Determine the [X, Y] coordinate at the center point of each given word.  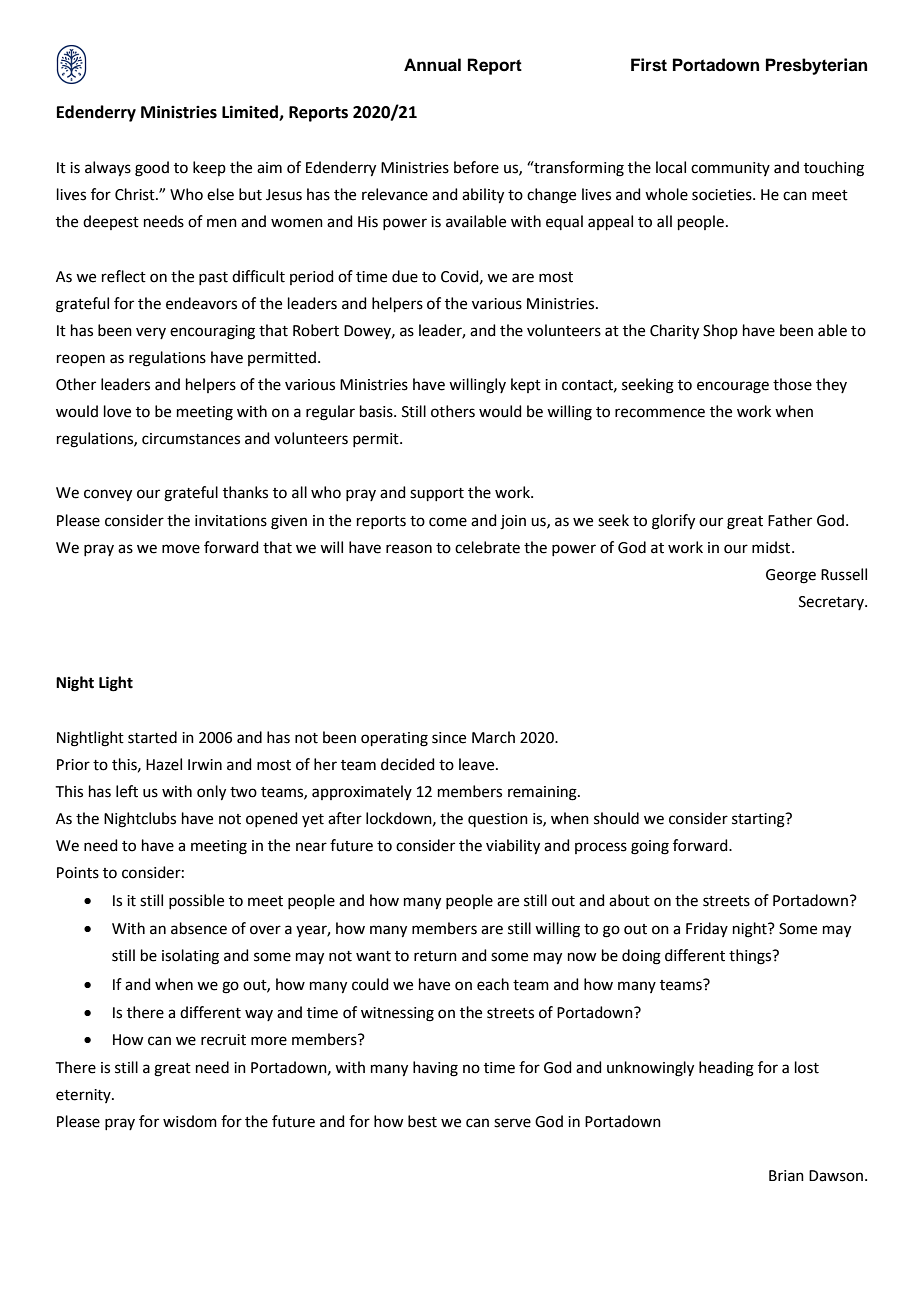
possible [196, 901]
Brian [786, 1176]
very [151, 333]
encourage [733, 387]
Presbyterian [816, 66]
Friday [707, 929]
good [152, 169]
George [791, 576]
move [181, 549]
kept [526, 385]
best [422, 1121]
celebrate [487, 547]
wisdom [190, 1121]
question [498, 820]
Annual [432, 65]
